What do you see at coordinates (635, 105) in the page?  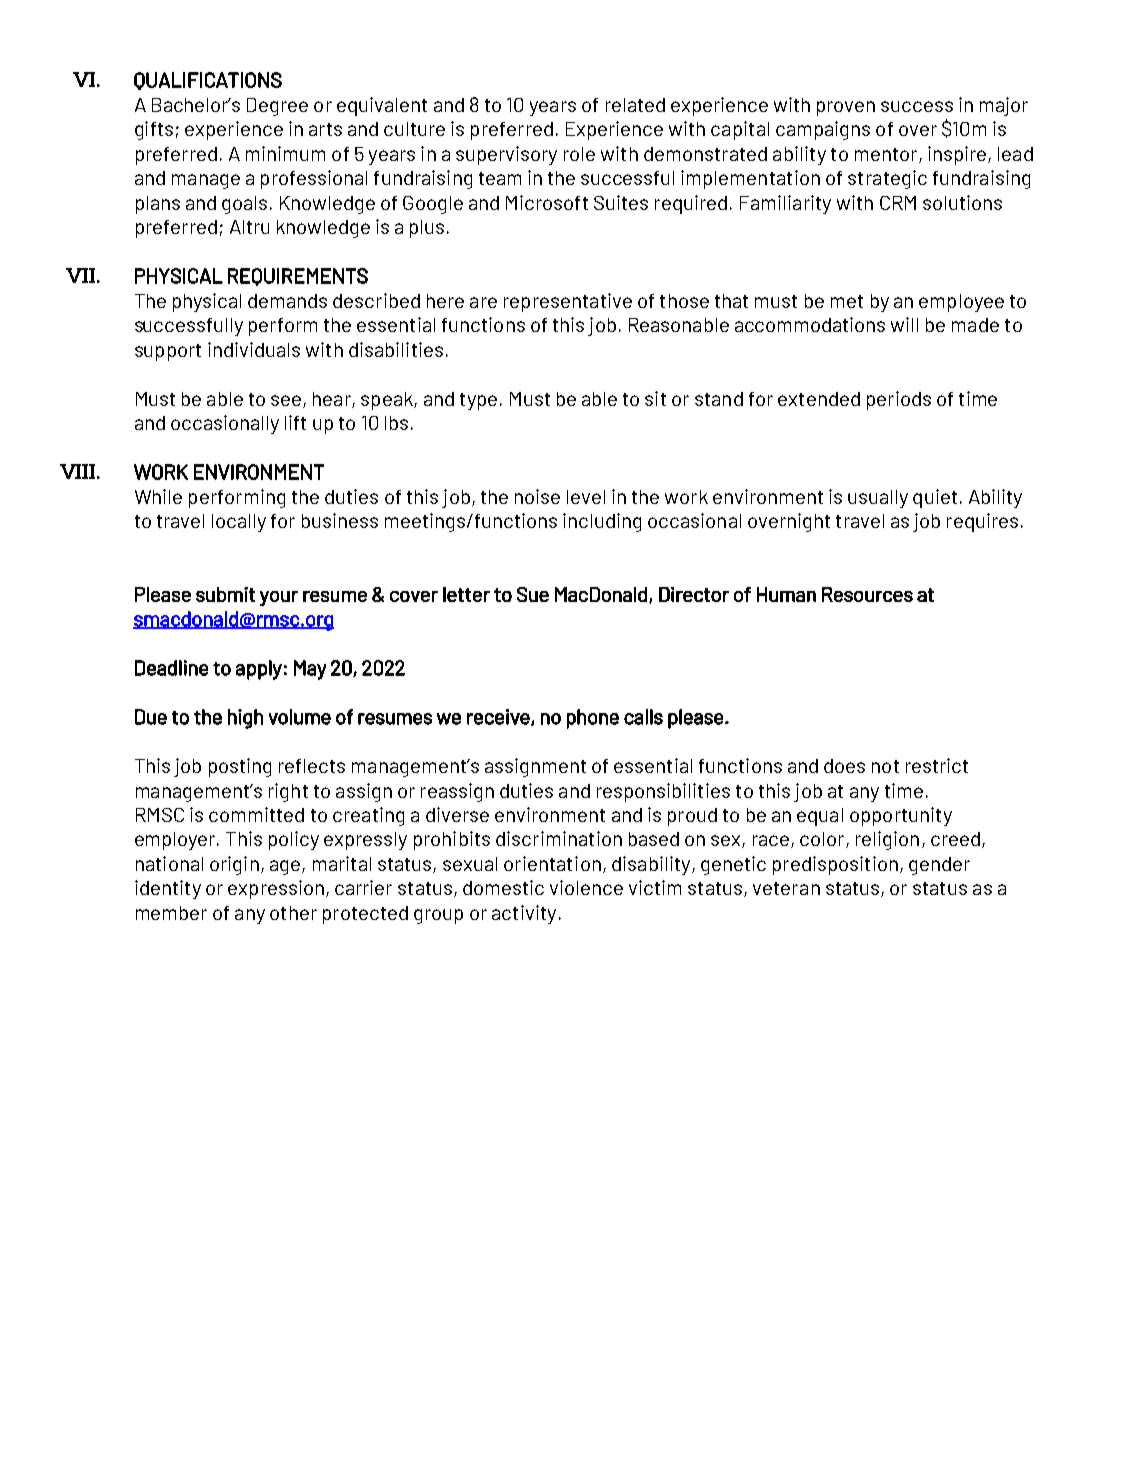 I see `related` at bounding box center [635, 105].
